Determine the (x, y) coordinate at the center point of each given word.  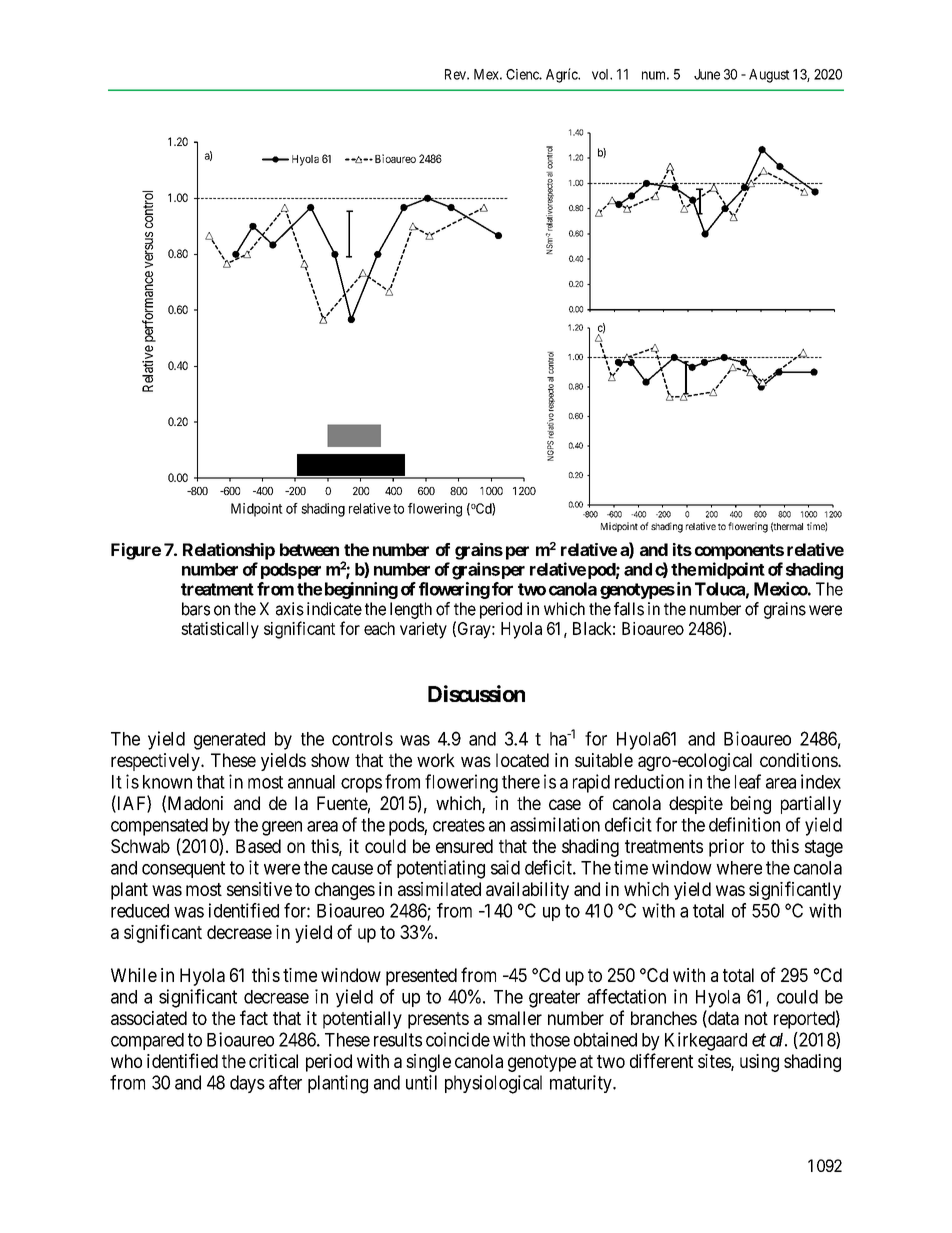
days (247, 1084)
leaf (748, 781)
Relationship (229, 551)
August (769, 76)
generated (229, 741)
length (411, 610)
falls (629, 609)
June (707, 74)
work (436, 760)
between (309, 549)
